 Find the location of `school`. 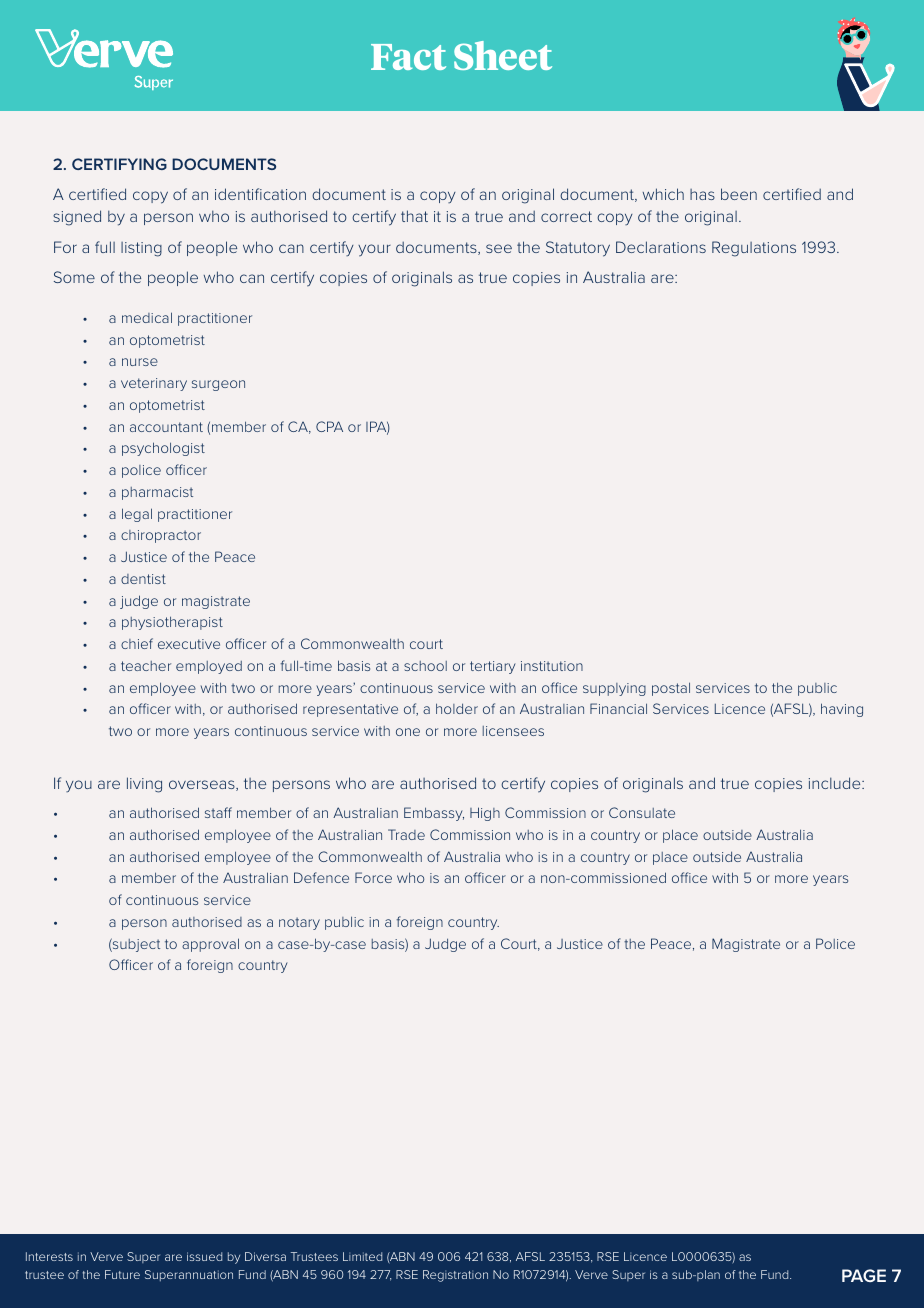

school is located at coordinates (425, 666).
